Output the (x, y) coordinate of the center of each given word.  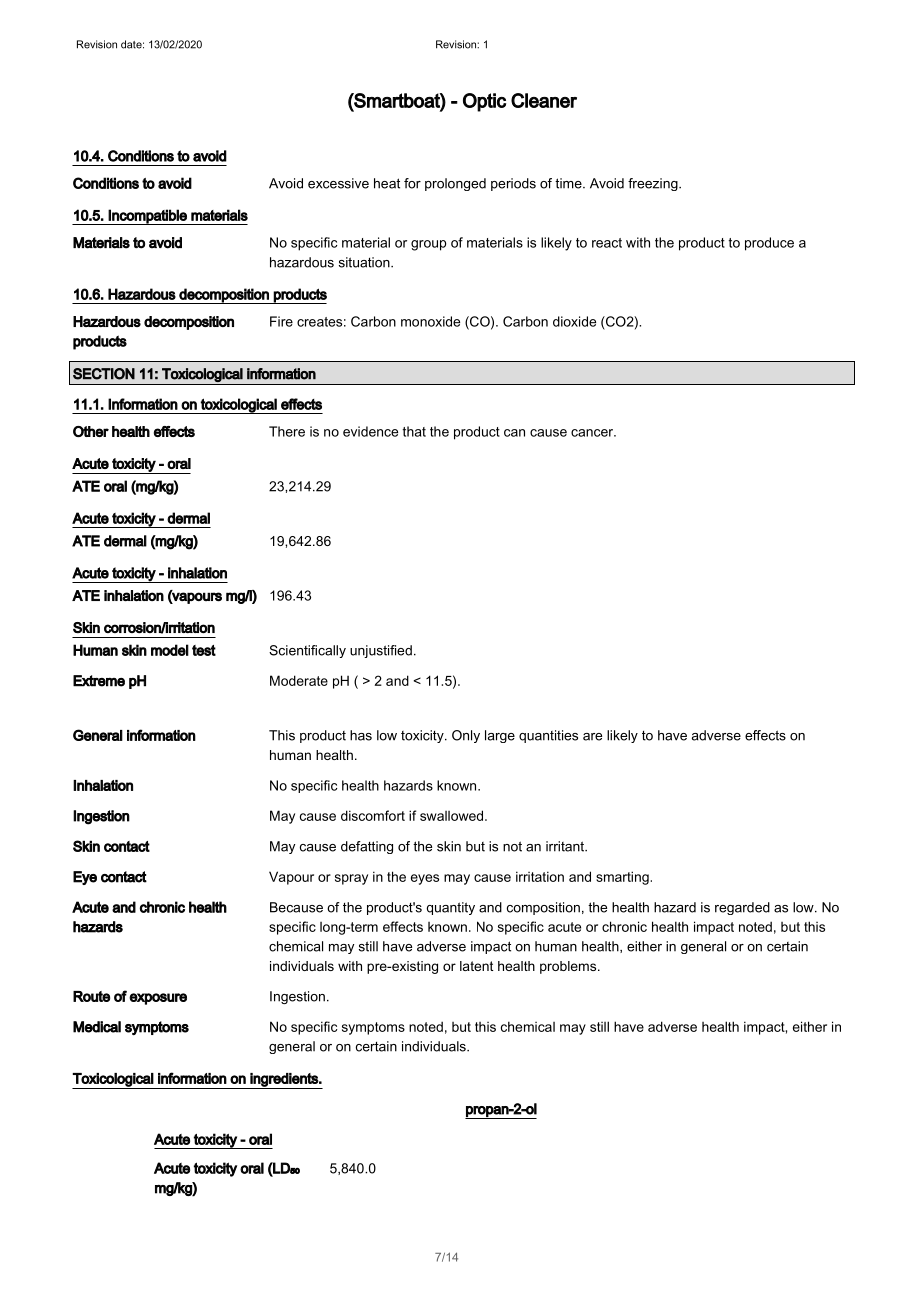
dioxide (574, 321)
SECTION (104, 374)
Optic (484, 102)
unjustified (381, 651)
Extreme (99, 681)
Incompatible (148, 217)
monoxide (430, 321)
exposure (158, 999)
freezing (654, 184)
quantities (548, 736)
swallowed (453, 815)
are (592, 737)
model (170, 650)
